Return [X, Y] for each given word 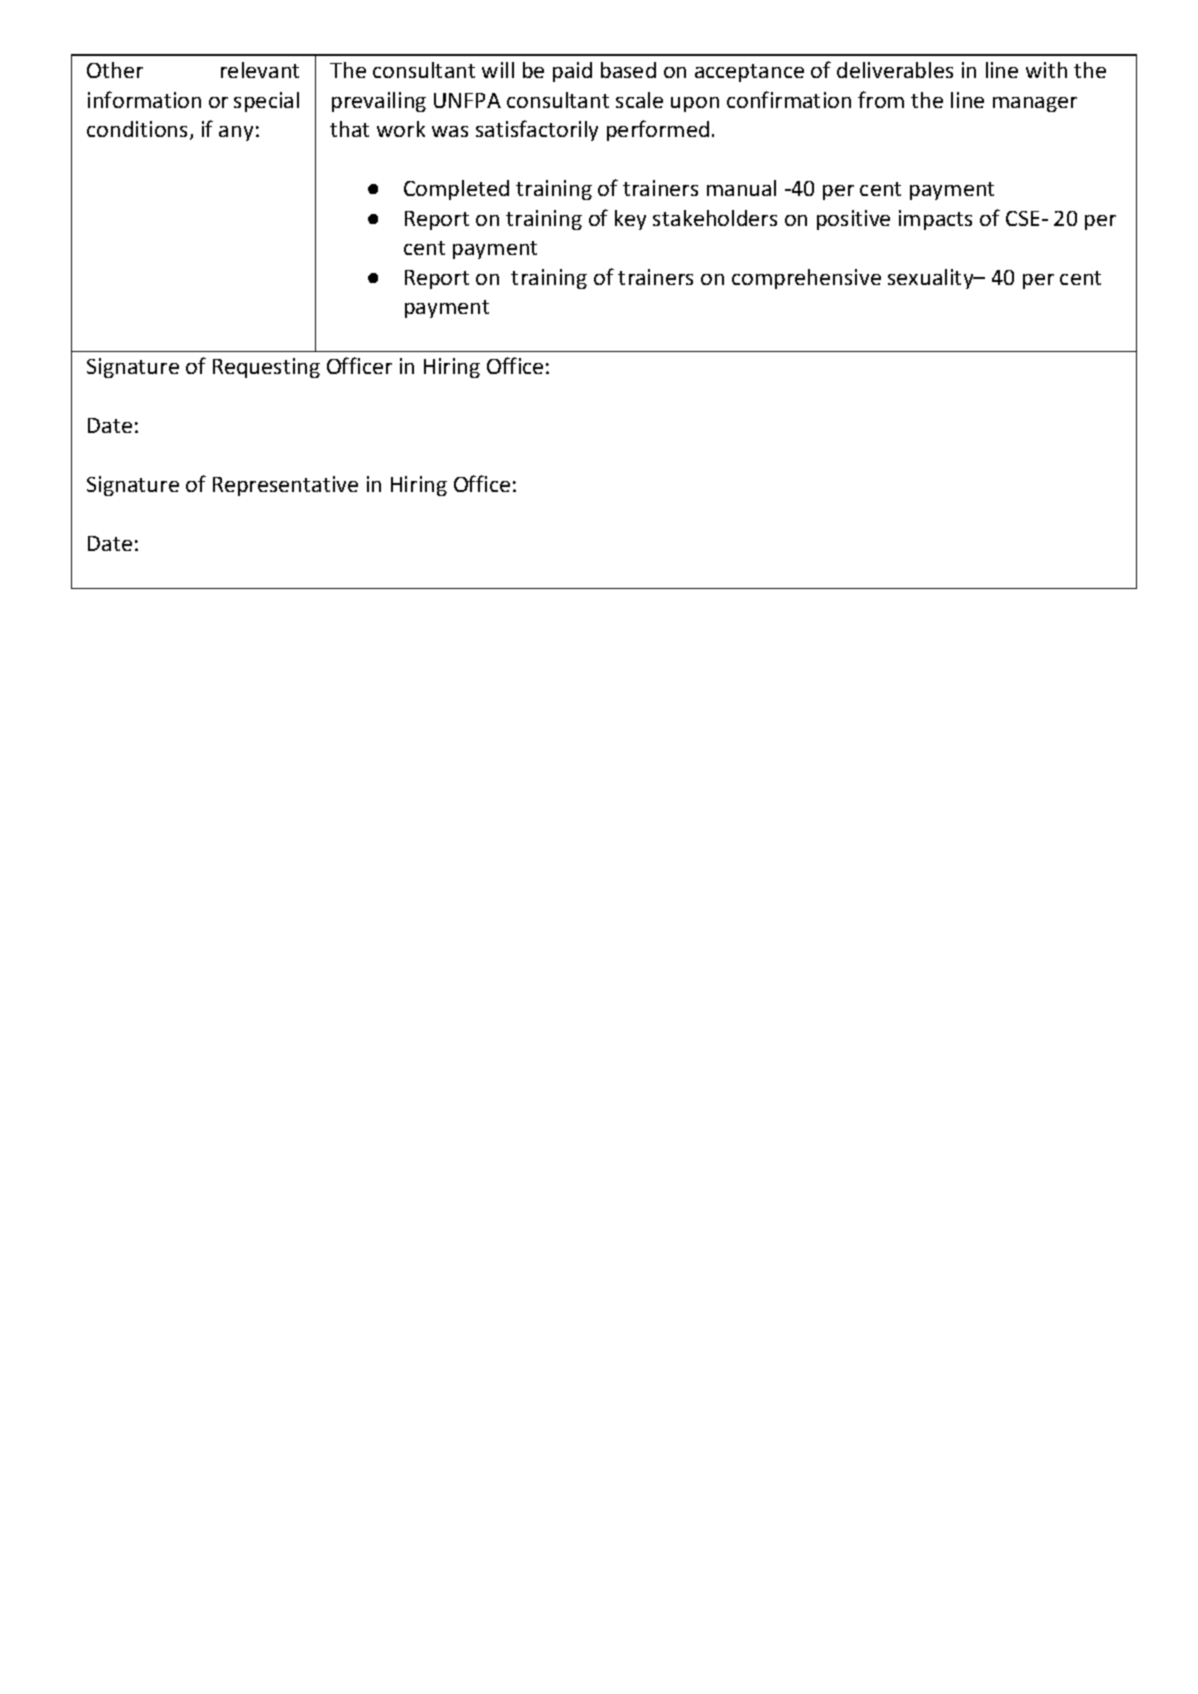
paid [572, 72]
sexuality [932, 279]
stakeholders [715, 218]
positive [853, 220]
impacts [935, 220]
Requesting [266, 368]
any [236, 133]
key [630, 220]
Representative [285, 486]
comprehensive [806, 279]
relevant [260, 70]
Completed [456, 190]
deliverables [895, 70]
